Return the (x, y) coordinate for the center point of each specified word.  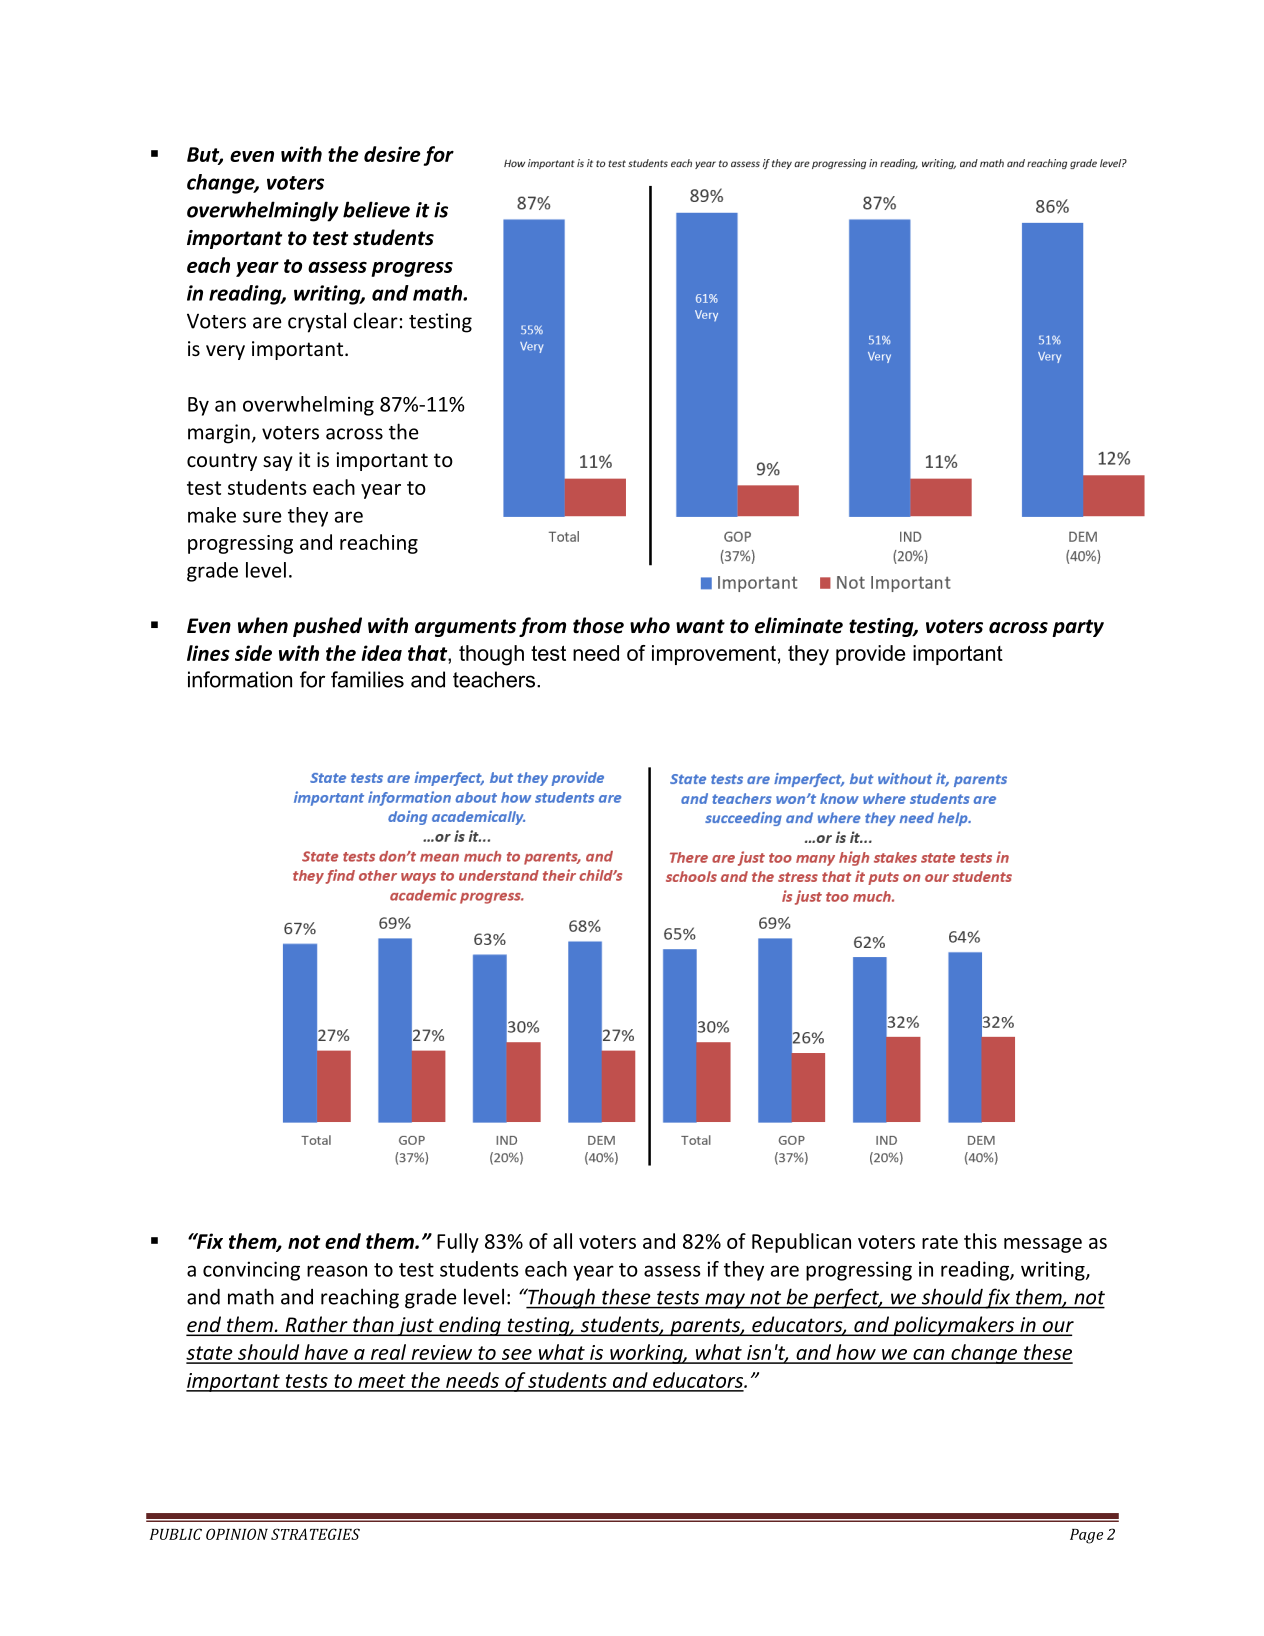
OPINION (237, 1534)
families (367, 679)
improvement (714, 655)
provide (870, 655)
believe (376, 209)
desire (392, 154)
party (1078, 628)
